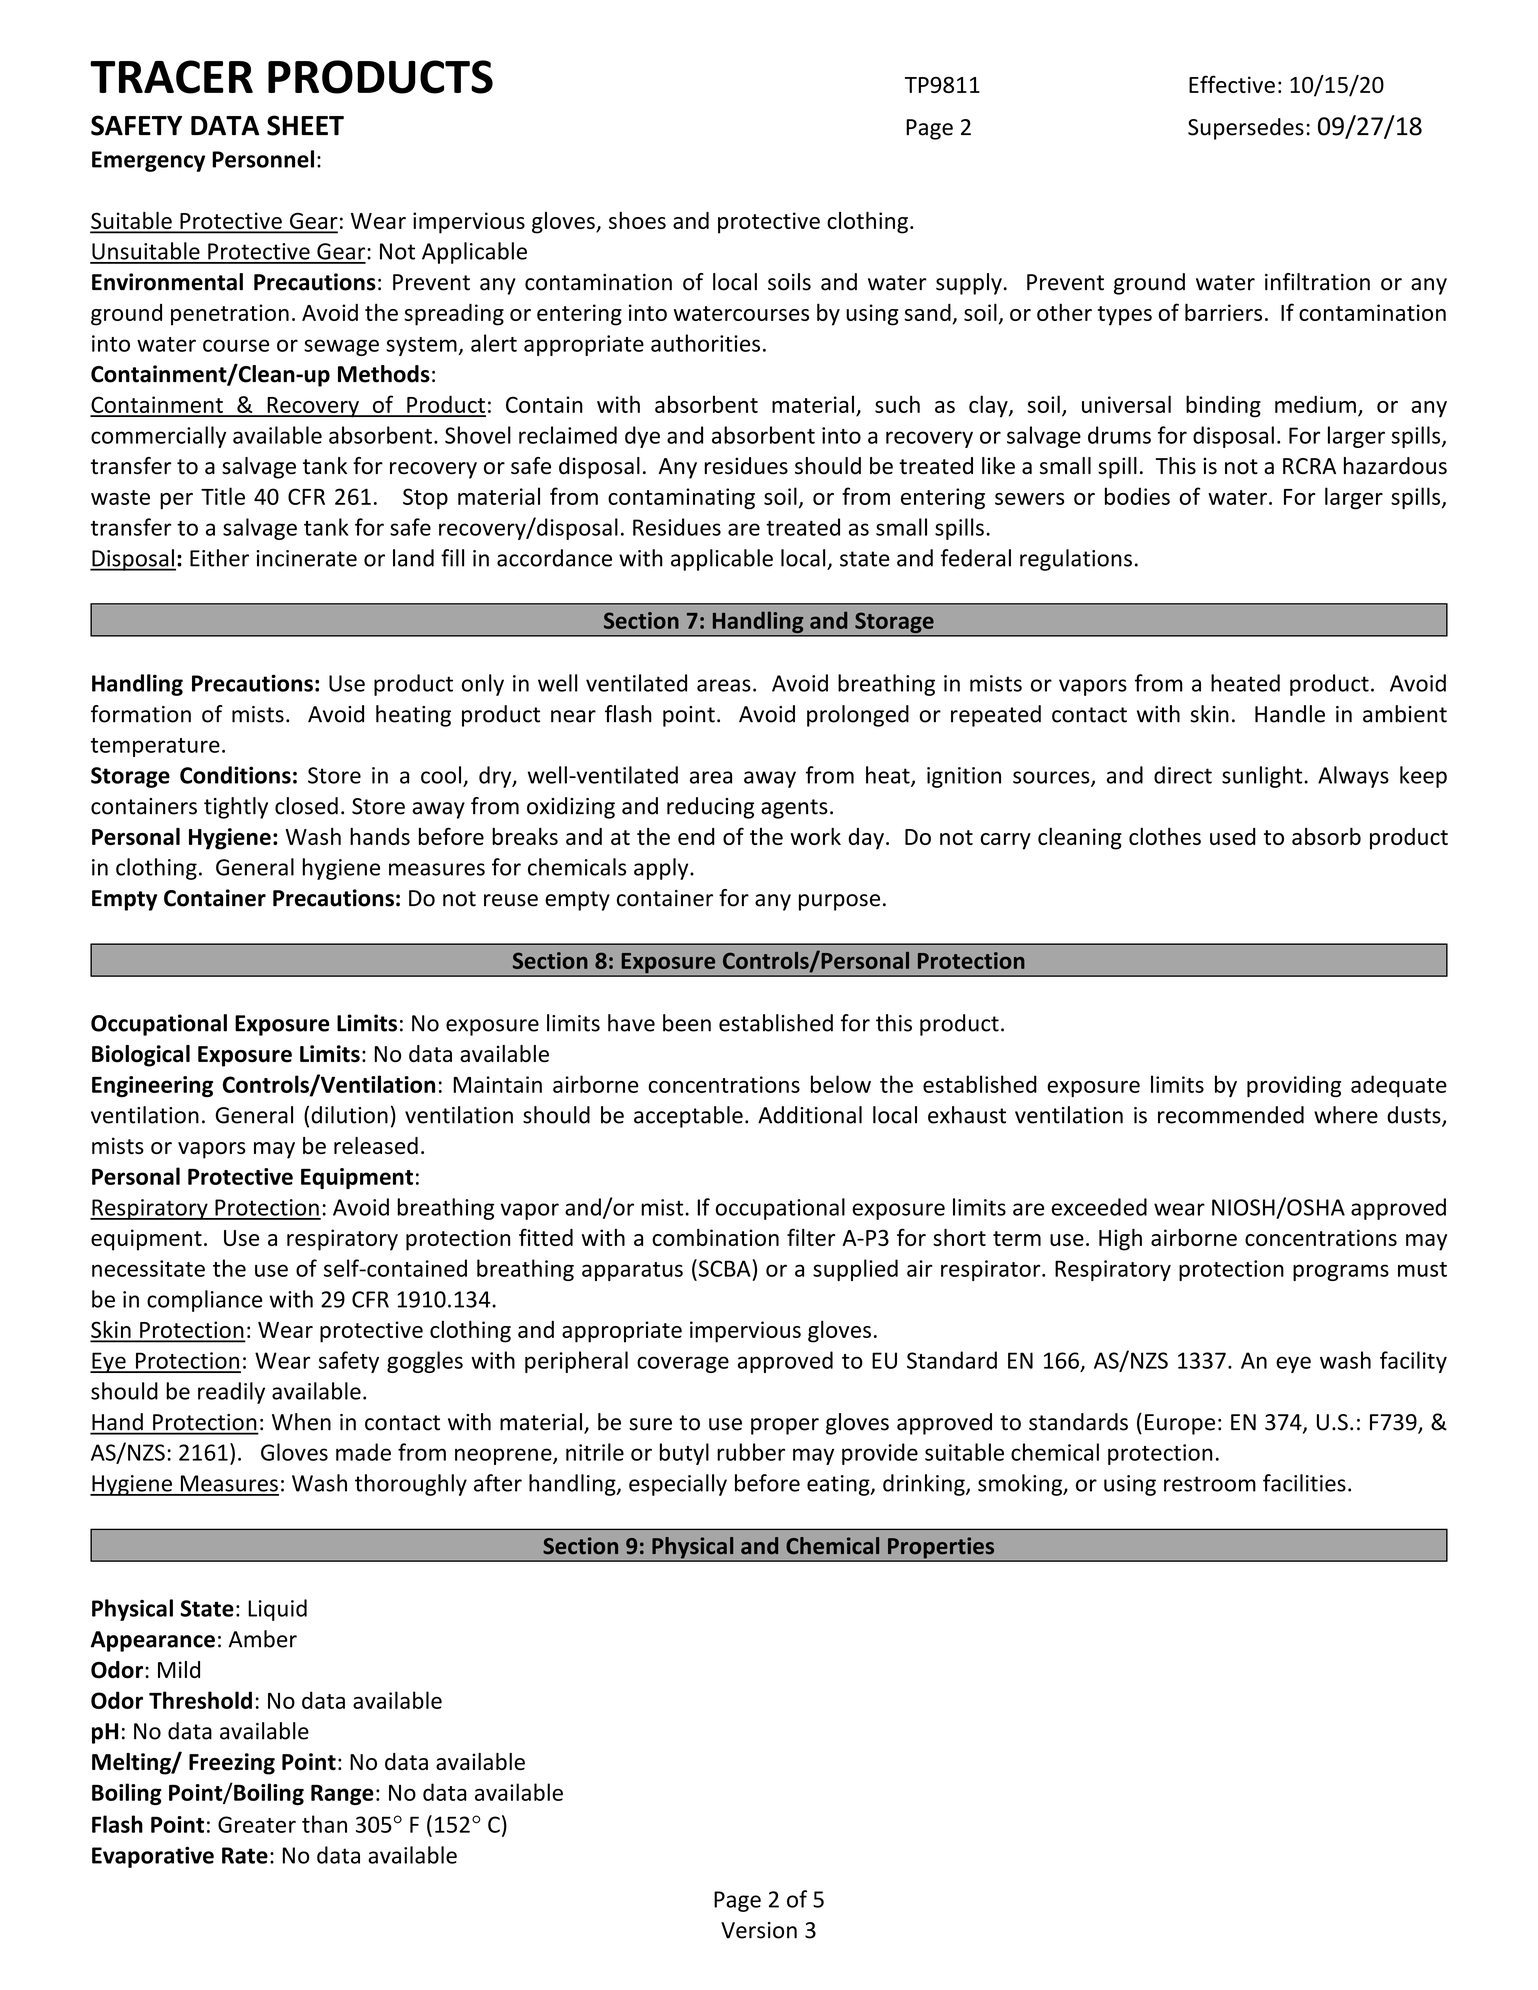  I want to click on Conditions, so click(235, 775).
